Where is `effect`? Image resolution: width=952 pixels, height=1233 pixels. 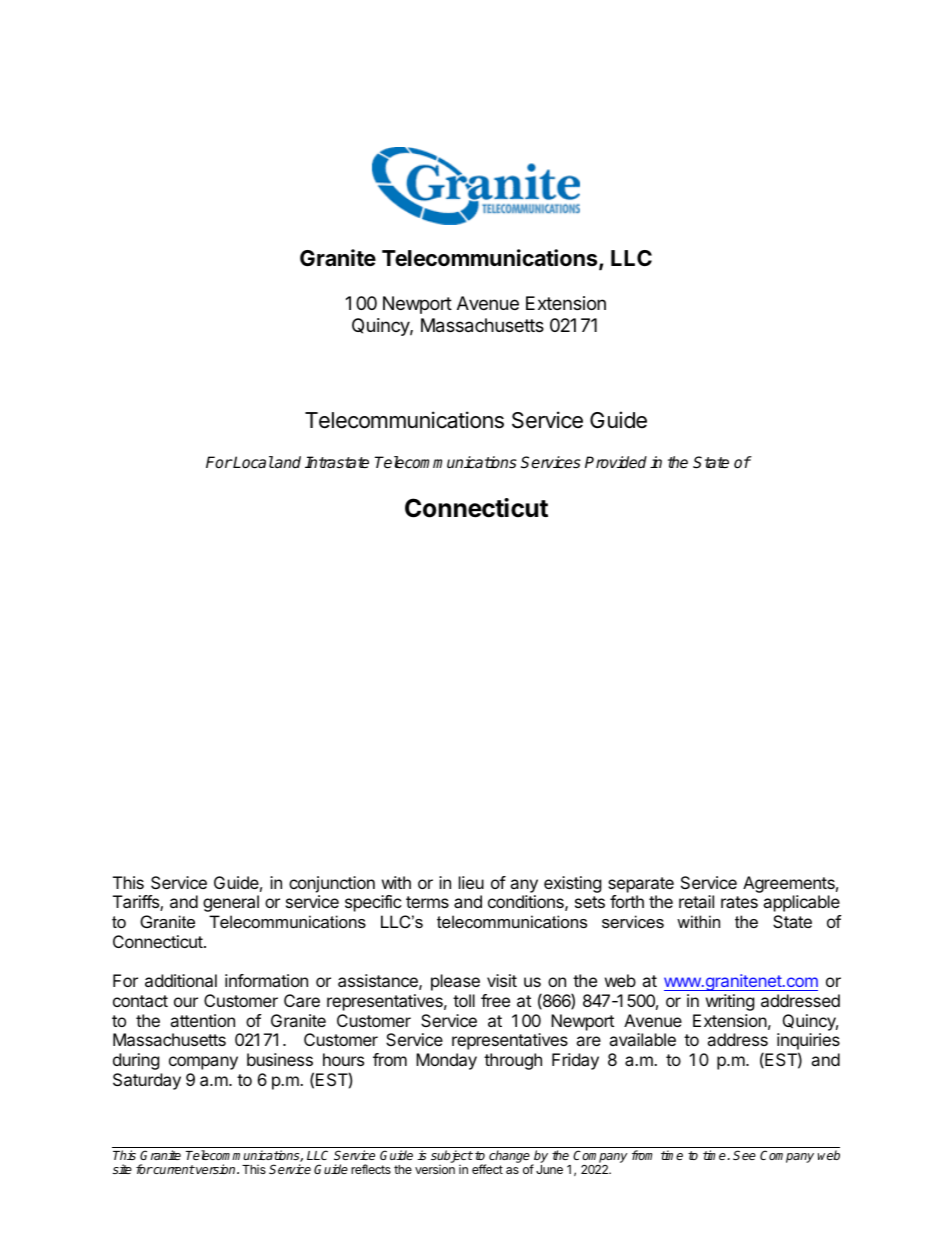
effect is located at coordinates (487, 1169).
